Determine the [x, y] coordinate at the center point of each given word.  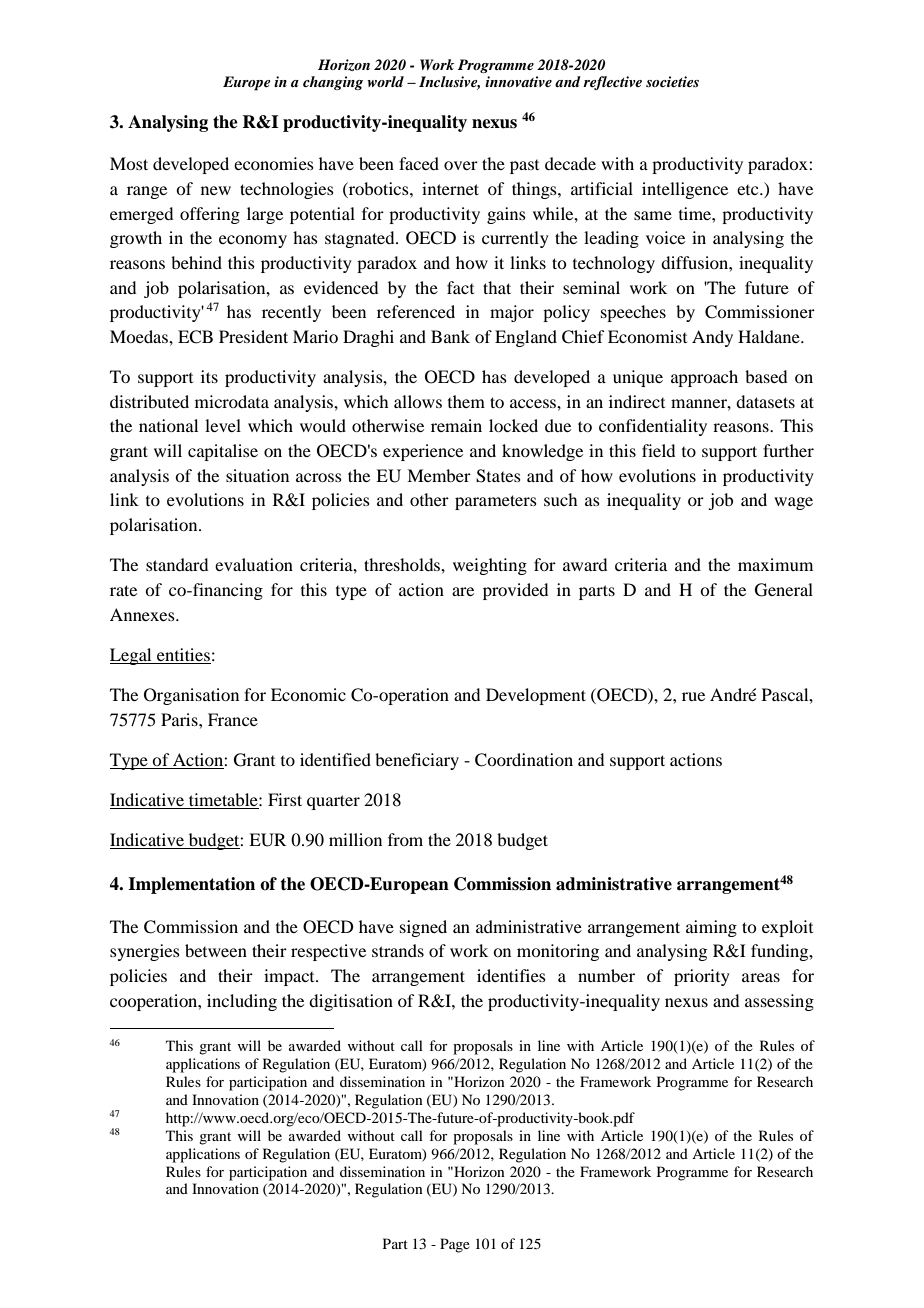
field [658, 450]
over [461, 165]
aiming [711, 928]
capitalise [223, 452]
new [216, 190]
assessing [779, 1002]
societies [672, 81]
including [242, 1002]
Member [439, 475]
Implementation [191, 885]
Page [455, 1245]
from [405, 839]
